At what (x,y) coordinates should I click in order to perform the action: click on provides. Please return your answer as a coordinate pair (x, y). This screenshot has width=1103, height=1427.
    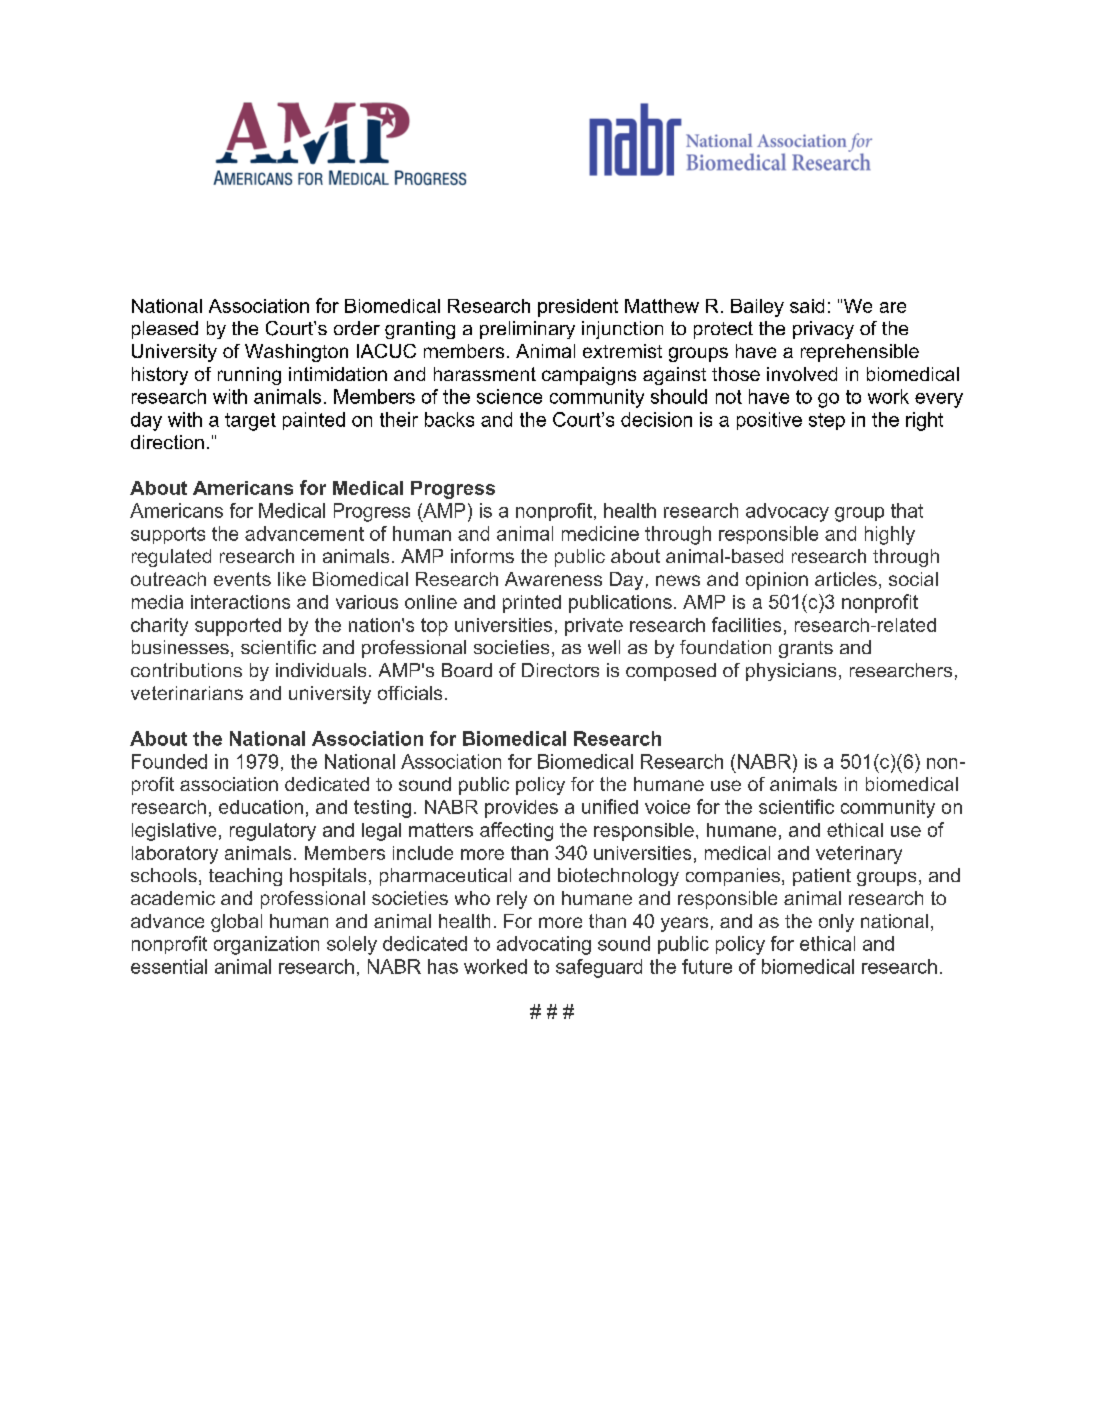
    Looking at the image, I should click on (521, 809).
